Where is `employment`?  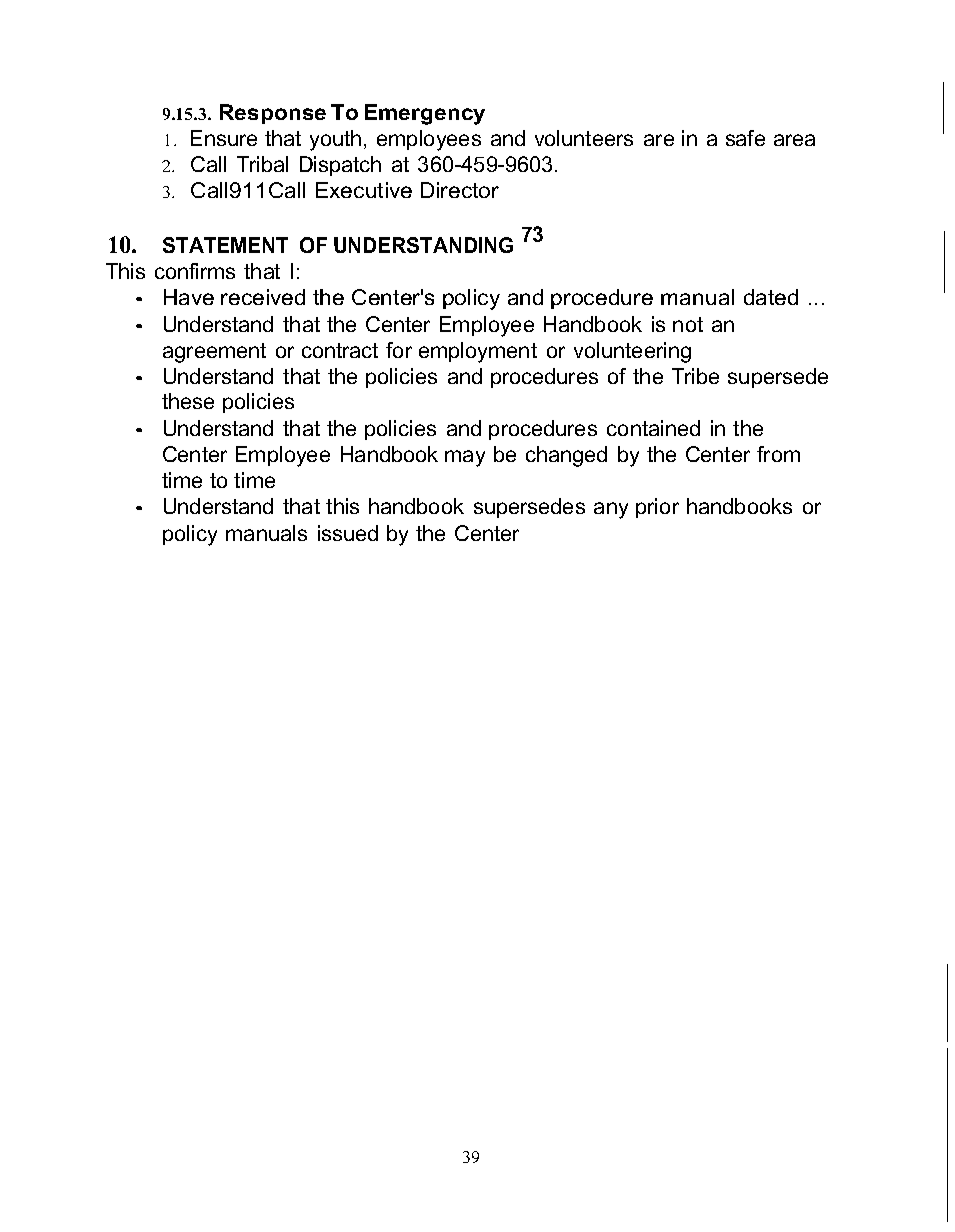
employment is located at coordinates (478, 352).
